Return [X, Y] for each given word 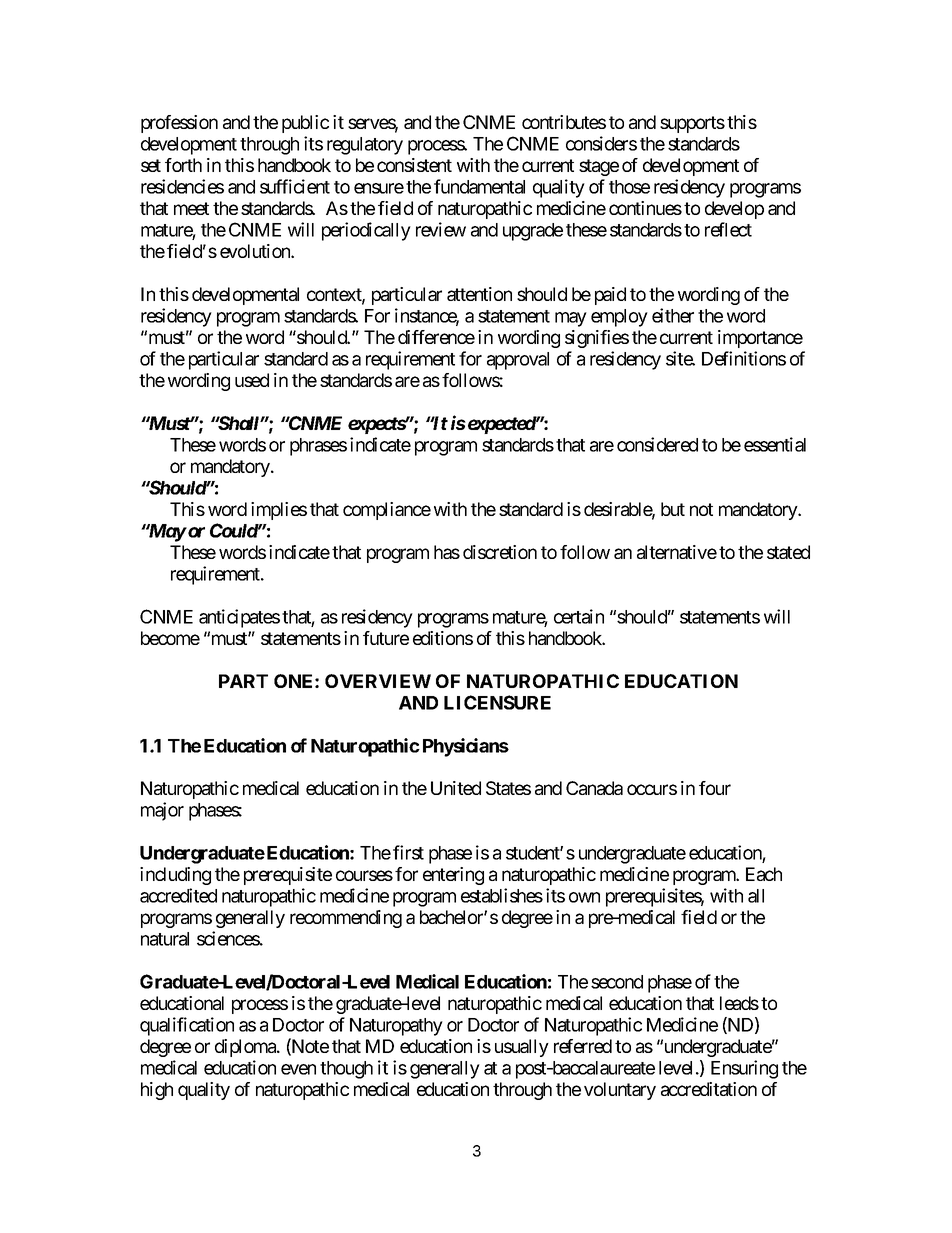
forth [183, 165]
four [715, 788]
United [456, 788]
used [252, 380]
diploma [246, 1048]
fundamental [479, 186]
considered [657, 444]
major [162, 811]
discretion [500, 552]
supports [692, 124]
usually [522, 1048]
